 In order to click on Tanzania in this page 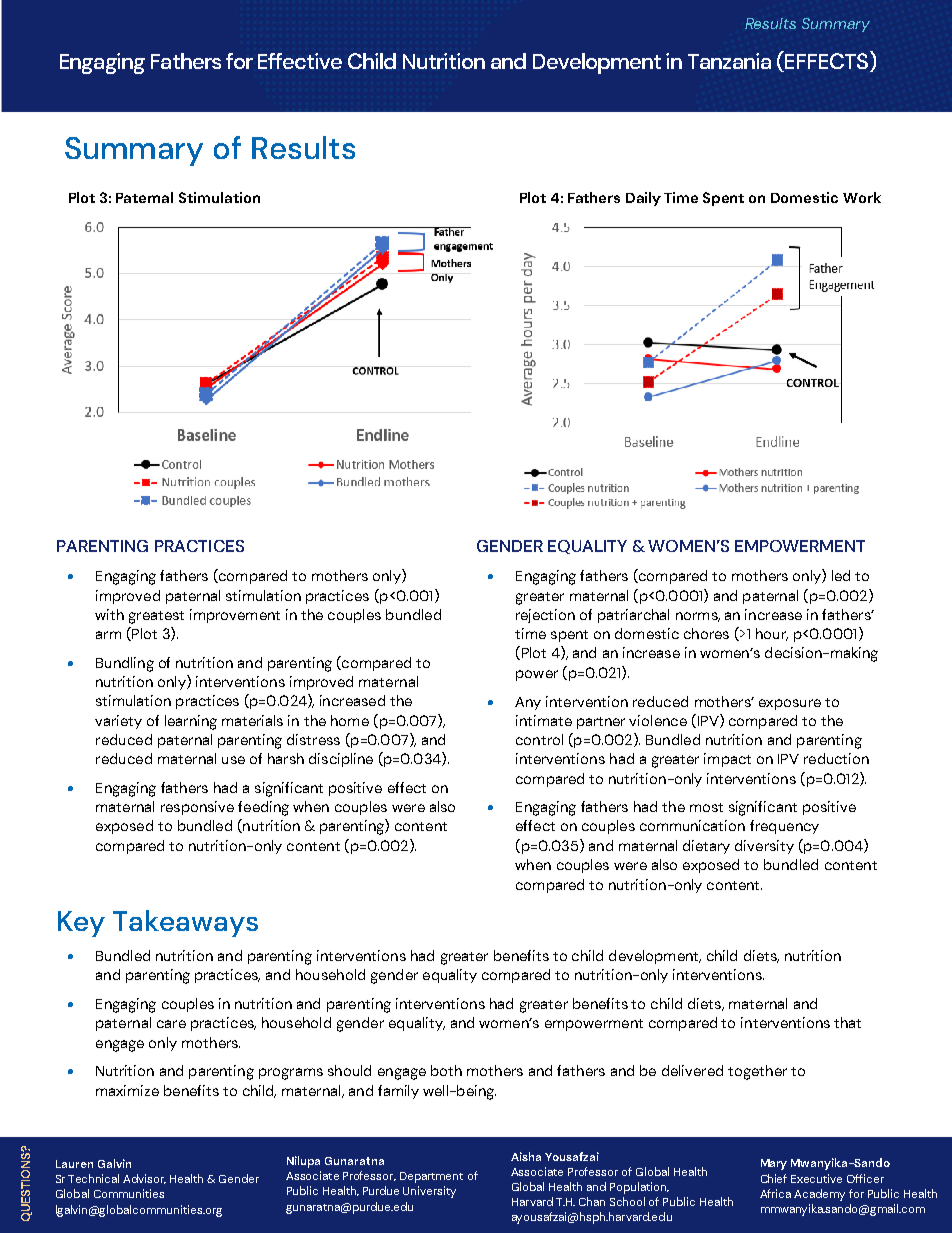, I will do `click(729, 61)`.
